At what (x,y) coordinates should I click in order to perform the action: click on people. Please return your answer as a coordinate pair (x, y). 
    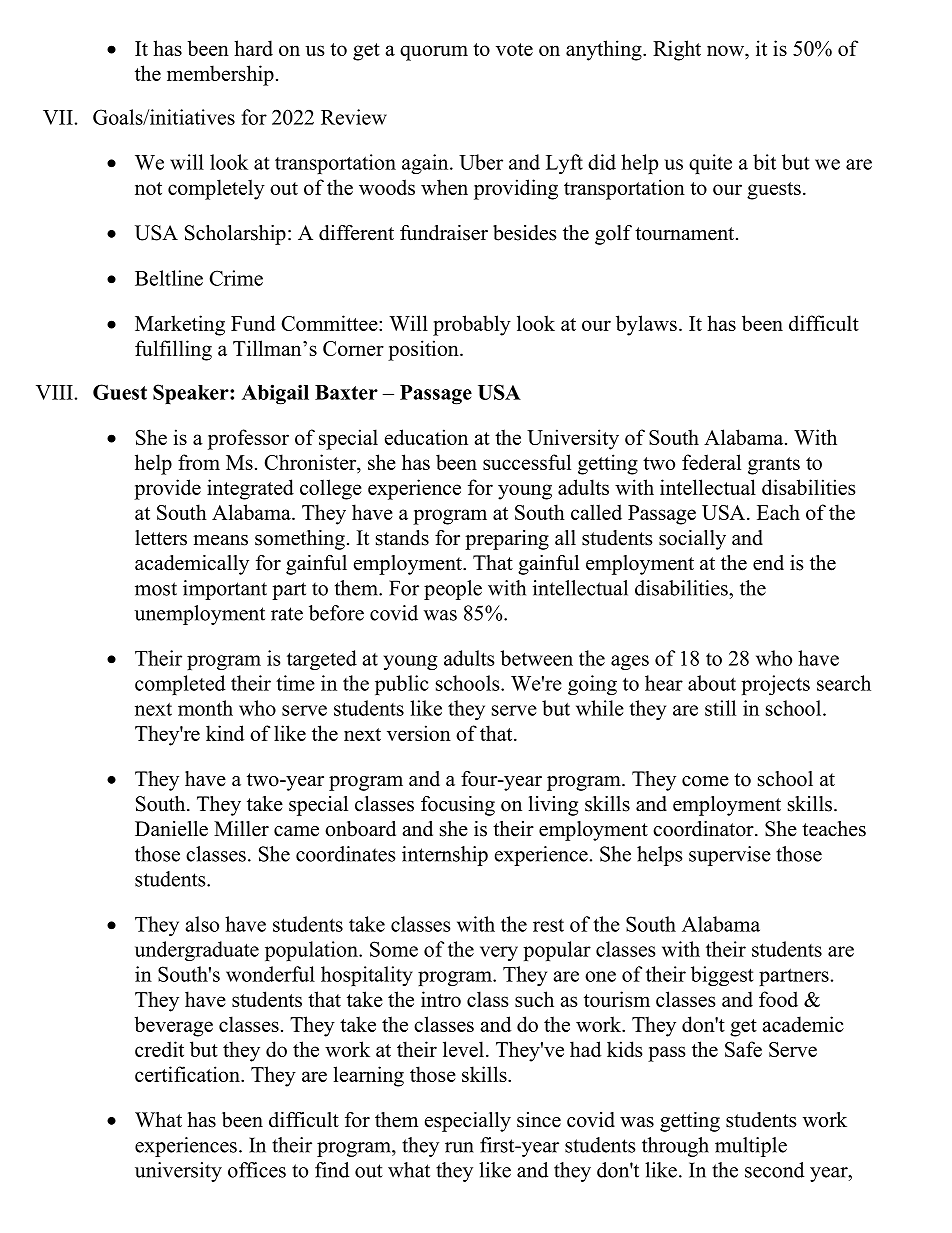
    Looking at the image, I should click on (453, 590).
